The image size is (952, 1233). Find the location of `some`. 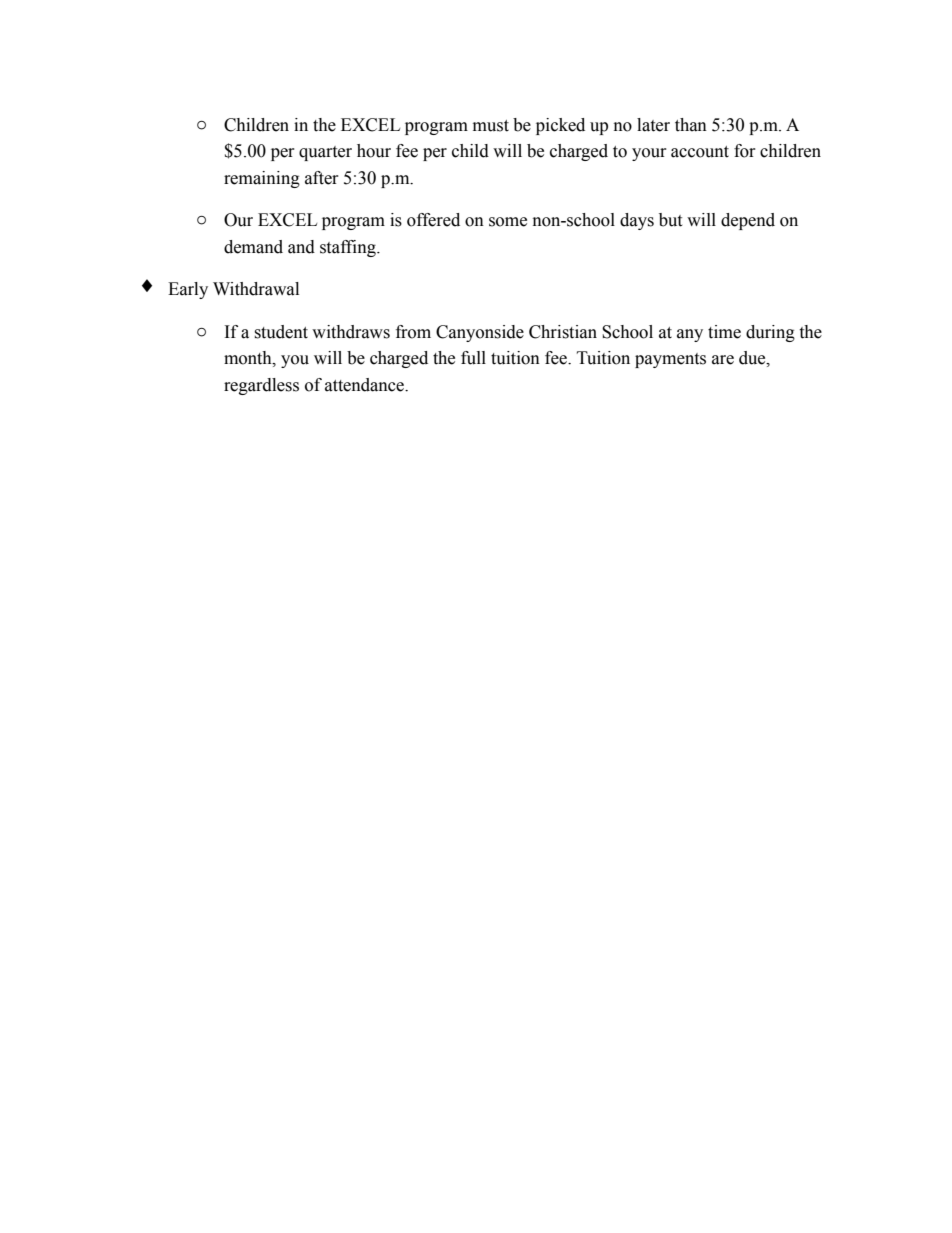

some is located at coordinates (508, 222).
